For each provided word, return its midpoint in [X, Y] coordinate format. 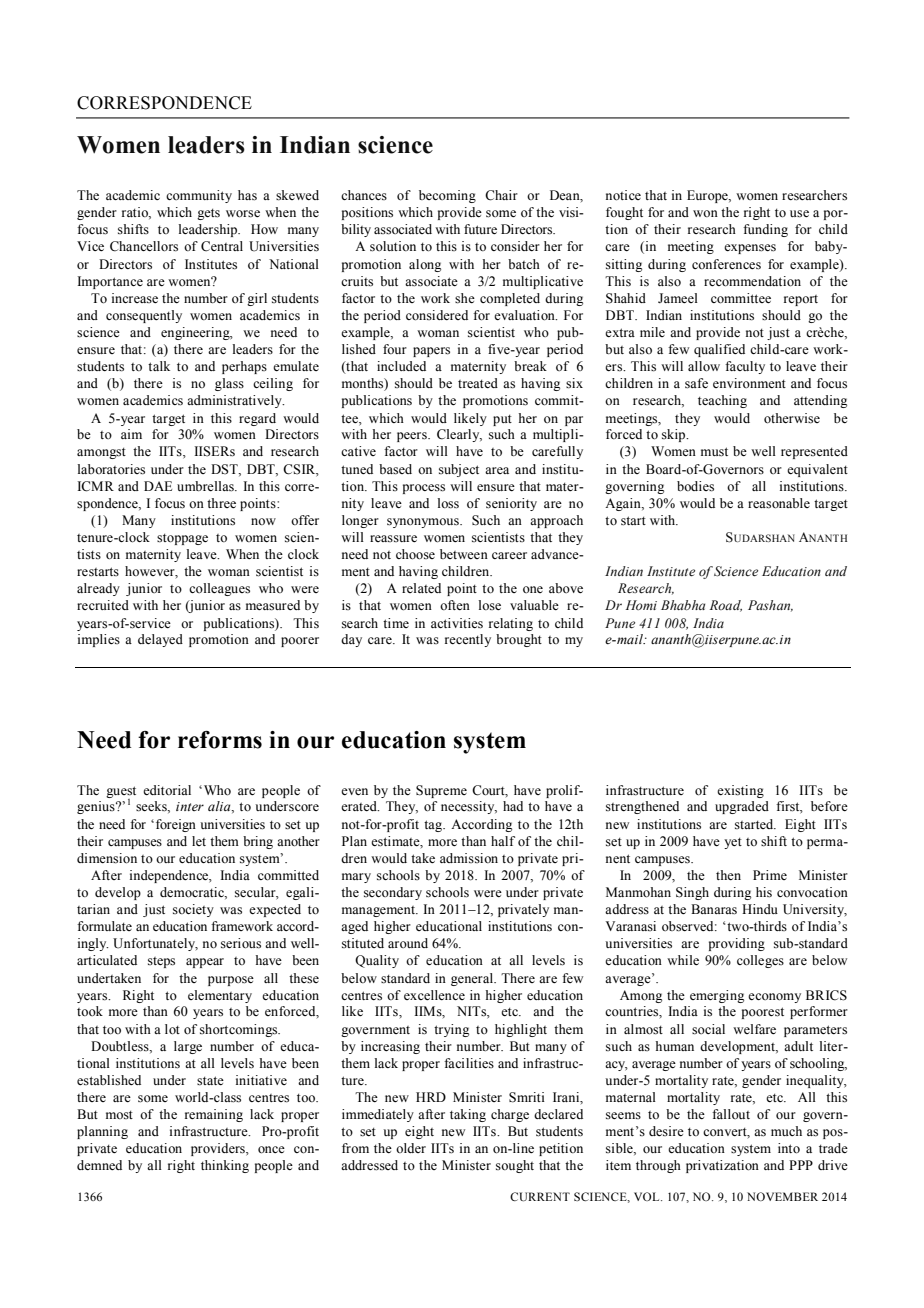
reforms [220, 740]
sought [515, 1166]
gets [208, 214]
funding [765, 230]
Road [726, 606]
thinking [225, 1166]
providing [737, 944]
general [473, 979]
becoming [447, 196]
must [714, 452]
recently [468, 640]
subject [459, 470]
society [193, 910]
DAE [158, 486]
